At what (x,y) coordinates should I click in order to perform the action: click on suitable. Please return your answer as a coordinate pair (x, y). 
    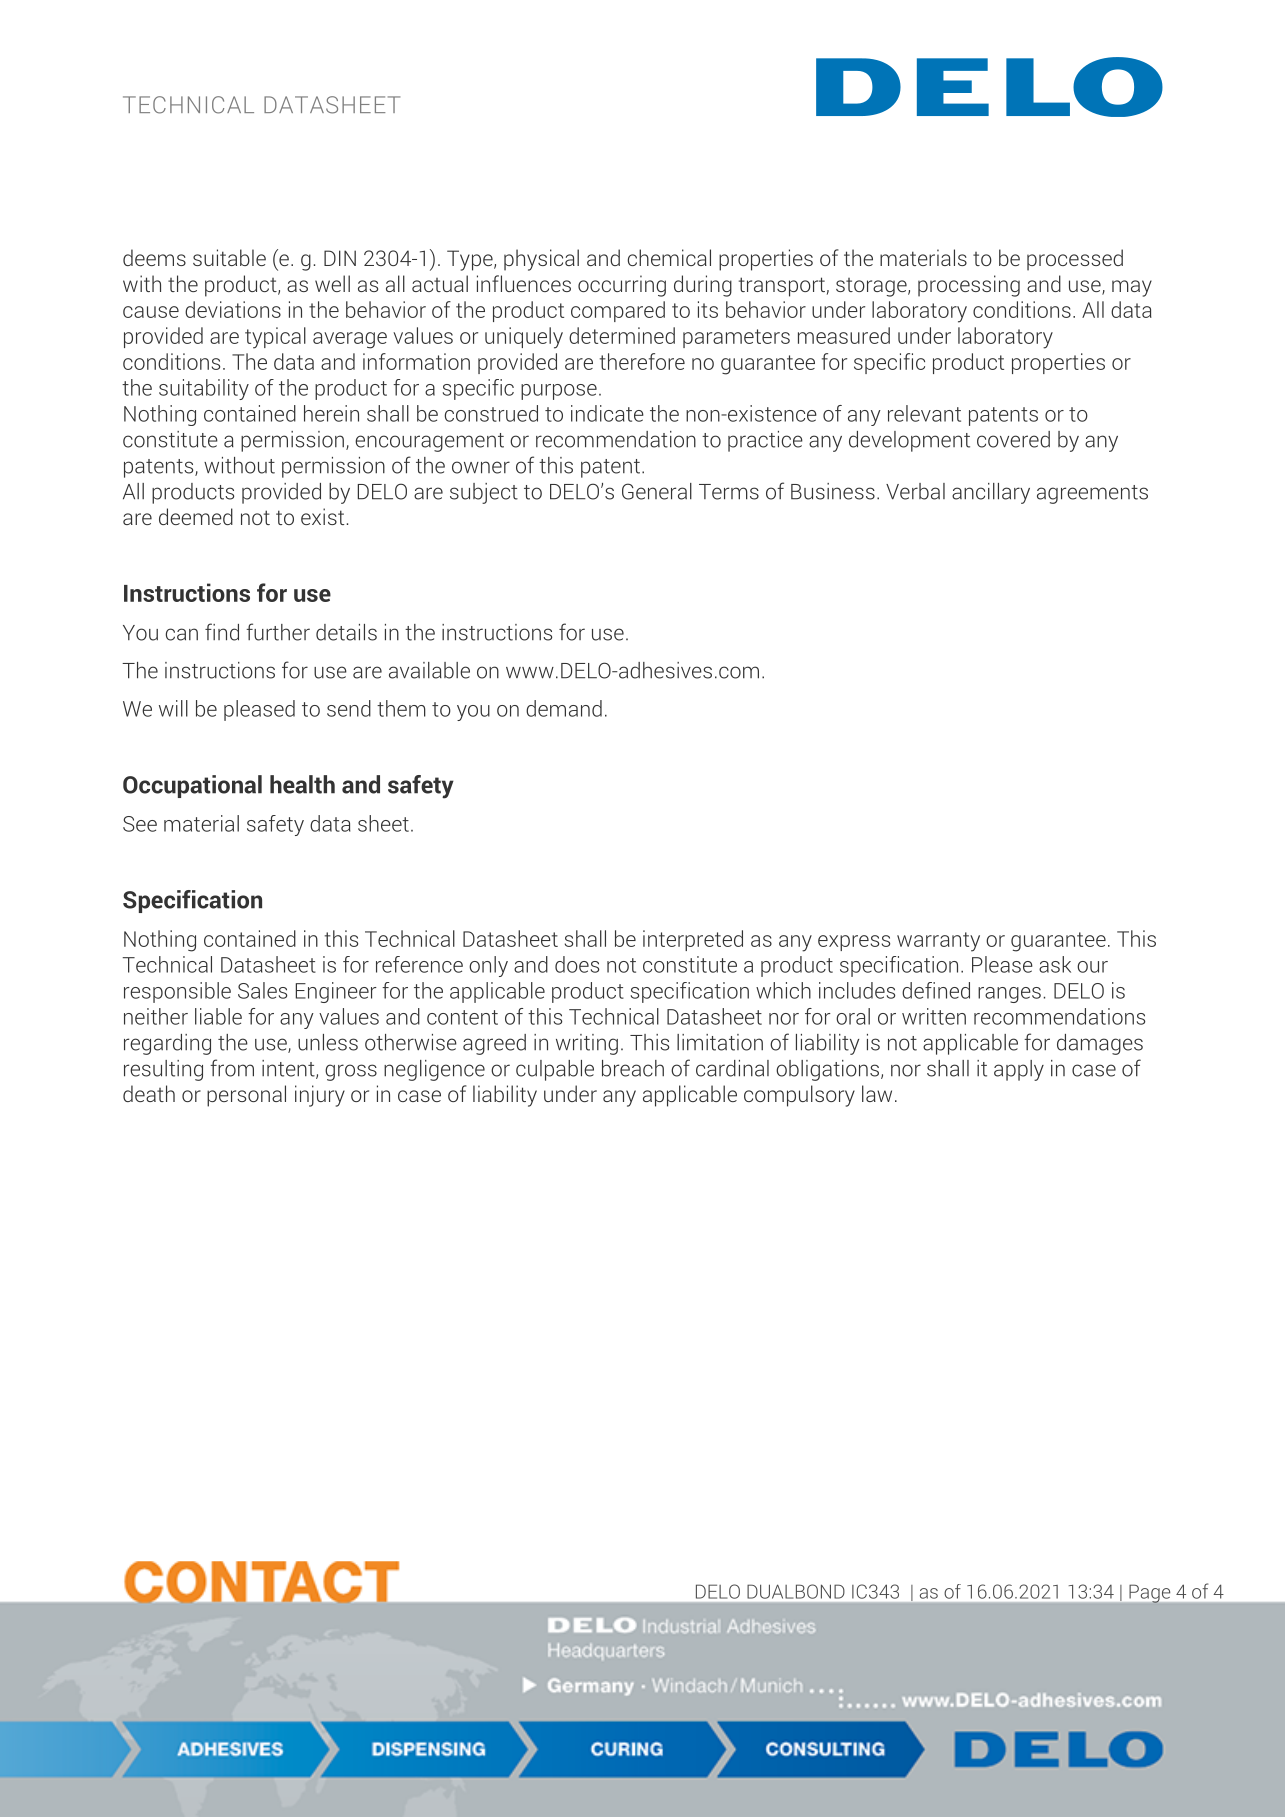
    Looking at the image, I should click on (229, 257).
